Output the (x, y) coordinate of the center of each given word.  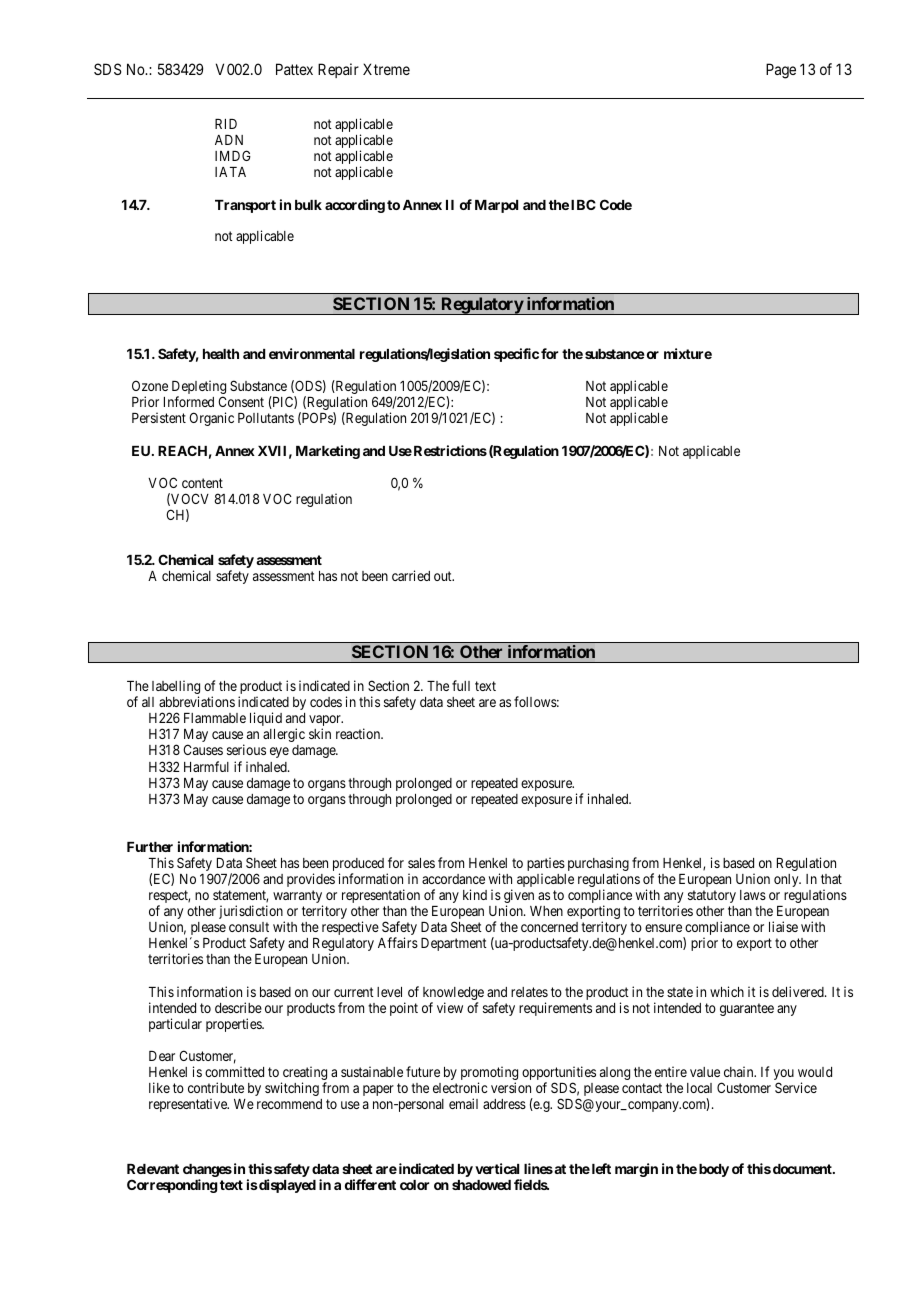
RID (226, 124)
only (787, 880)
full (461, 685)
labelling (176, 688)
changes (207, 1172)
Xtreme (386, 69)
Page (781, 71)
